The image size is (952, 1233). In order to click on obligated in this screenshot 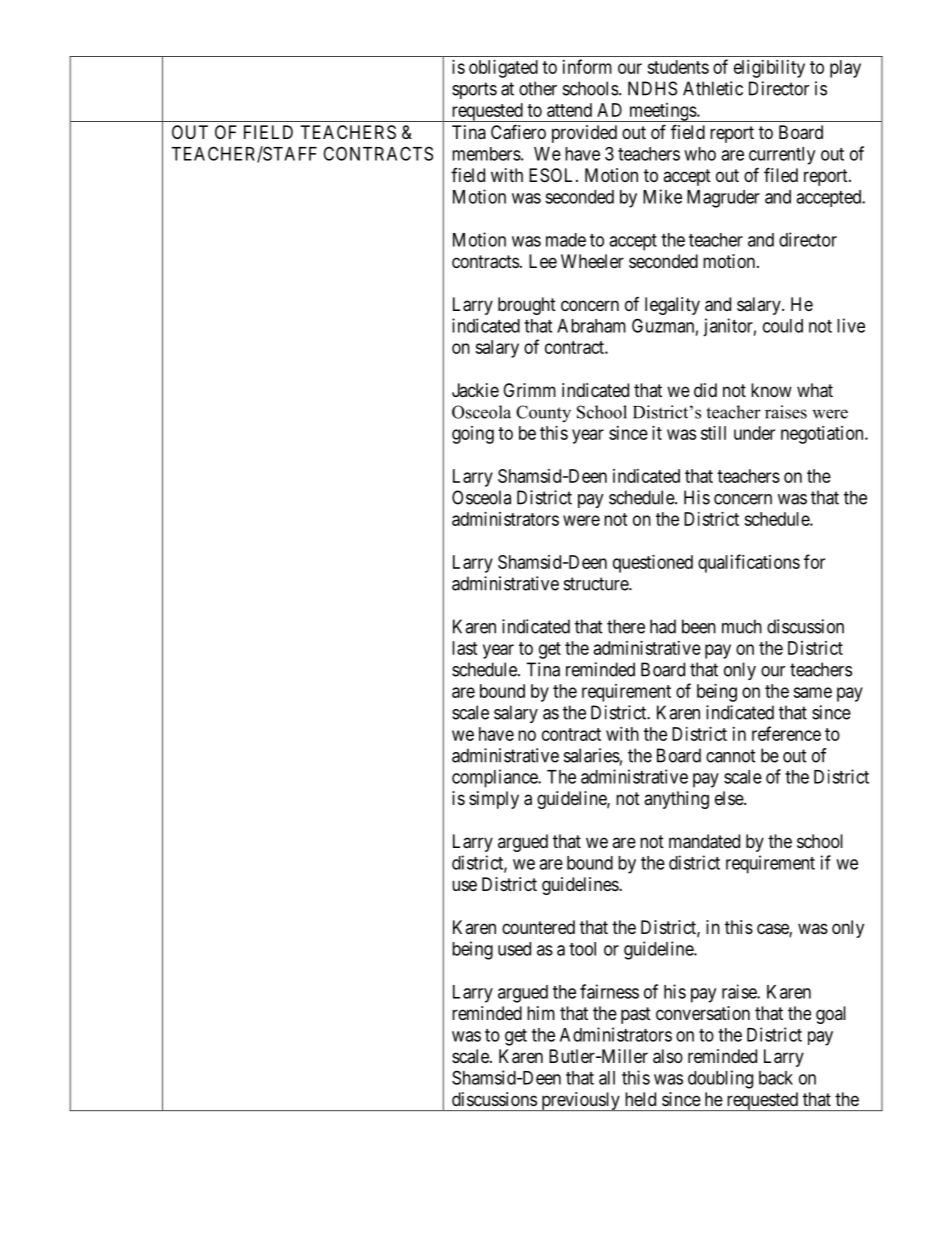, I will do `click(503, 69)`.
